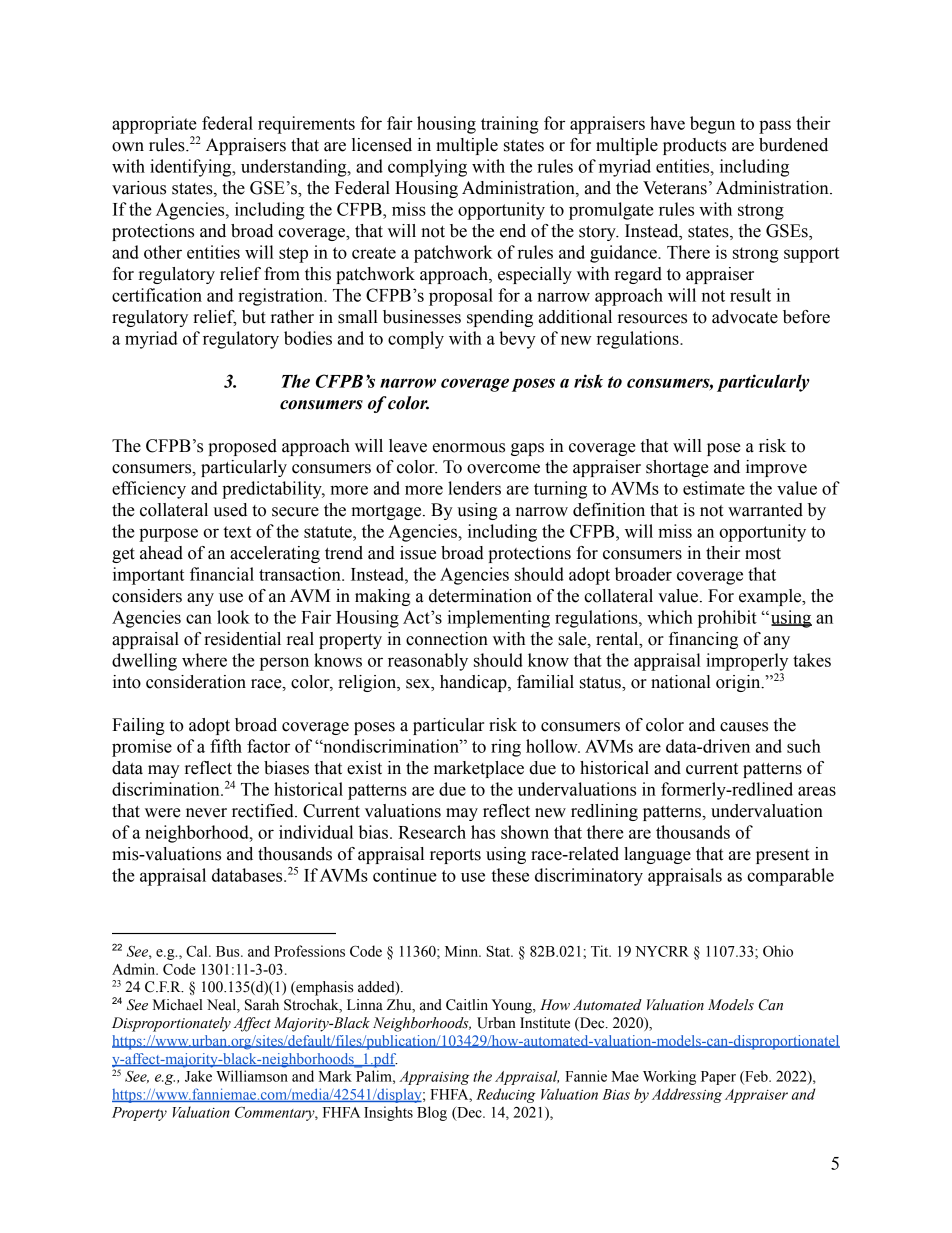 This page has height=1233, width=952. I want to click on implementing, so click(498, 619).
